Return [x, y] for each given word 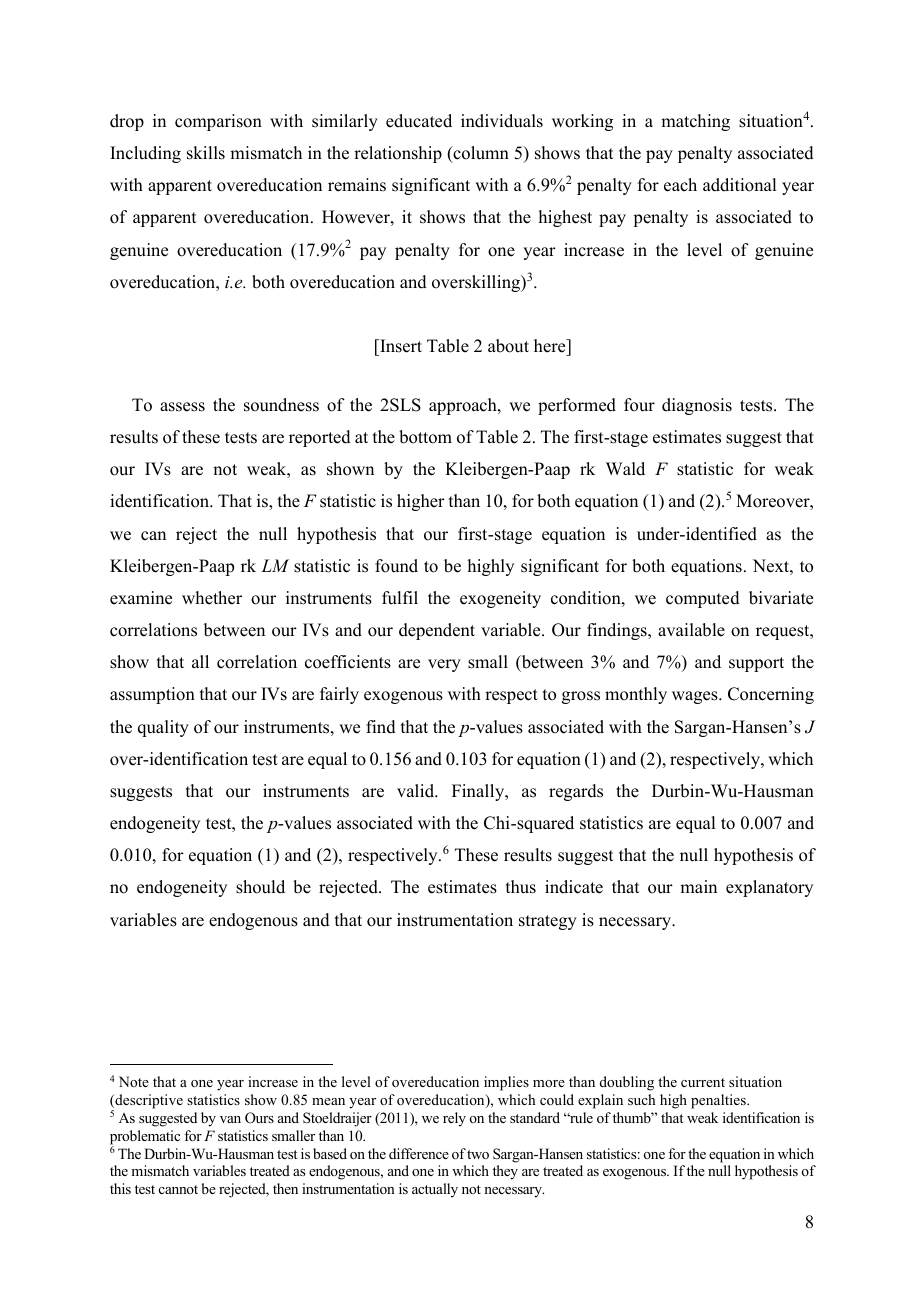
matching [695, 122]
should [260, 887]
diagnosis [697, 406]
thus [521, 887]
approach [464, 406]
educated [419, 121]
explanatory [769, 888]
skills [206, 153]
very [444, 665]
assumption [152, 695]
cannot [178, 1189]
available [691, 630]
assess [182, 407]
